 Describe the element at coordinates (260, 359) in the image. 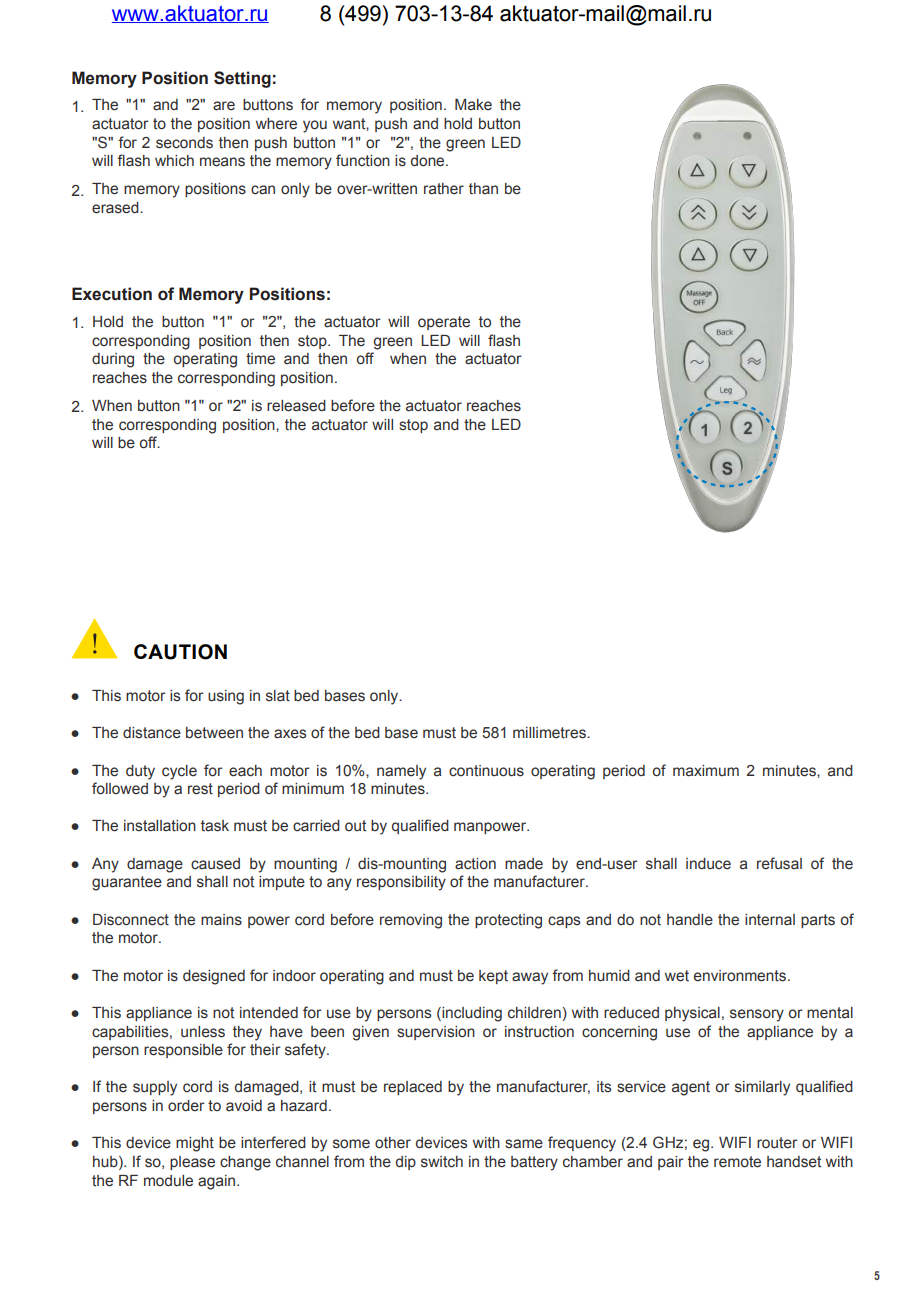

I see `time` at that location.
